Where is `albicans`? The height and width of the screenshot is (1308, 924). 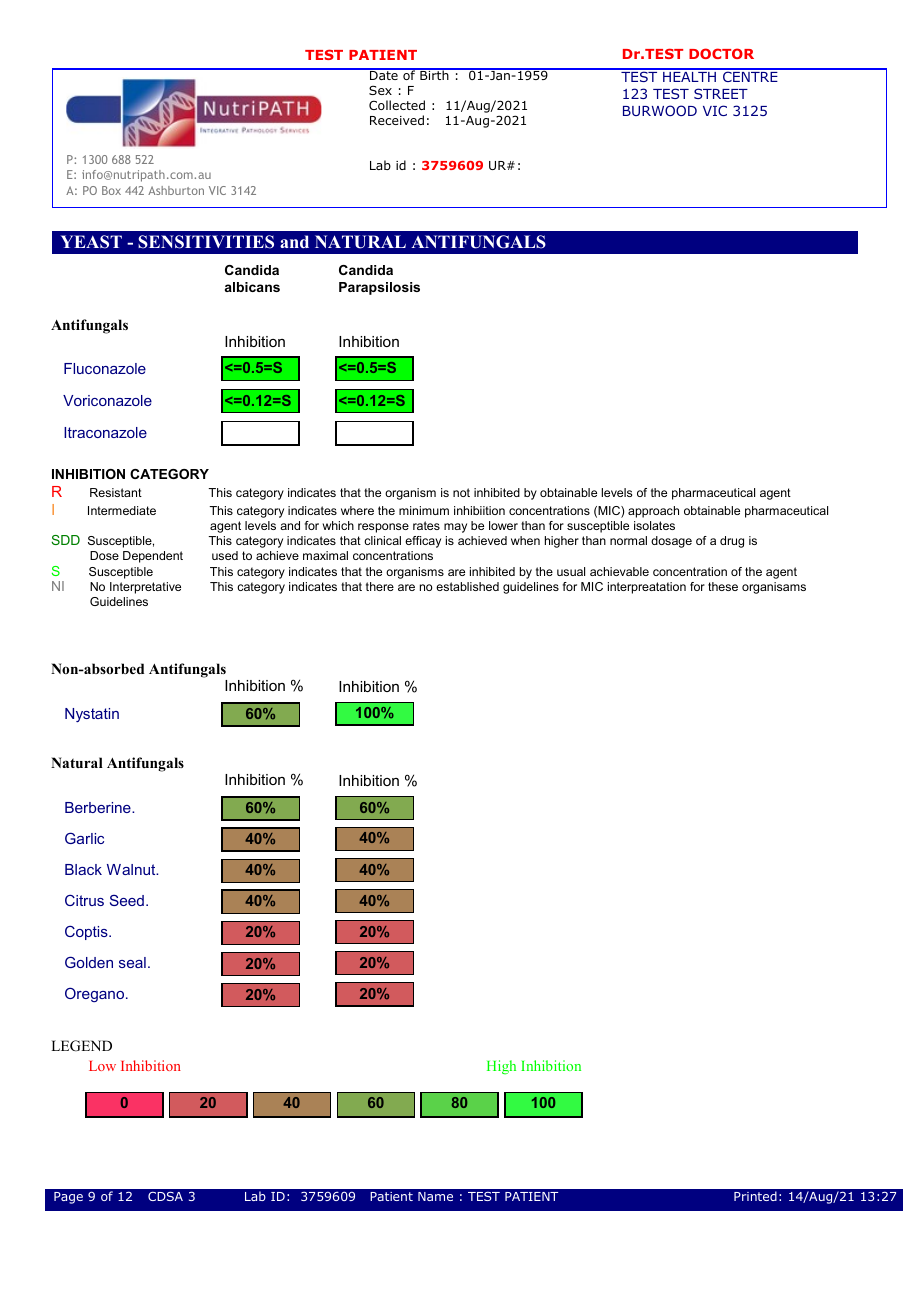
albicans is located at coordinates (252, 287).
